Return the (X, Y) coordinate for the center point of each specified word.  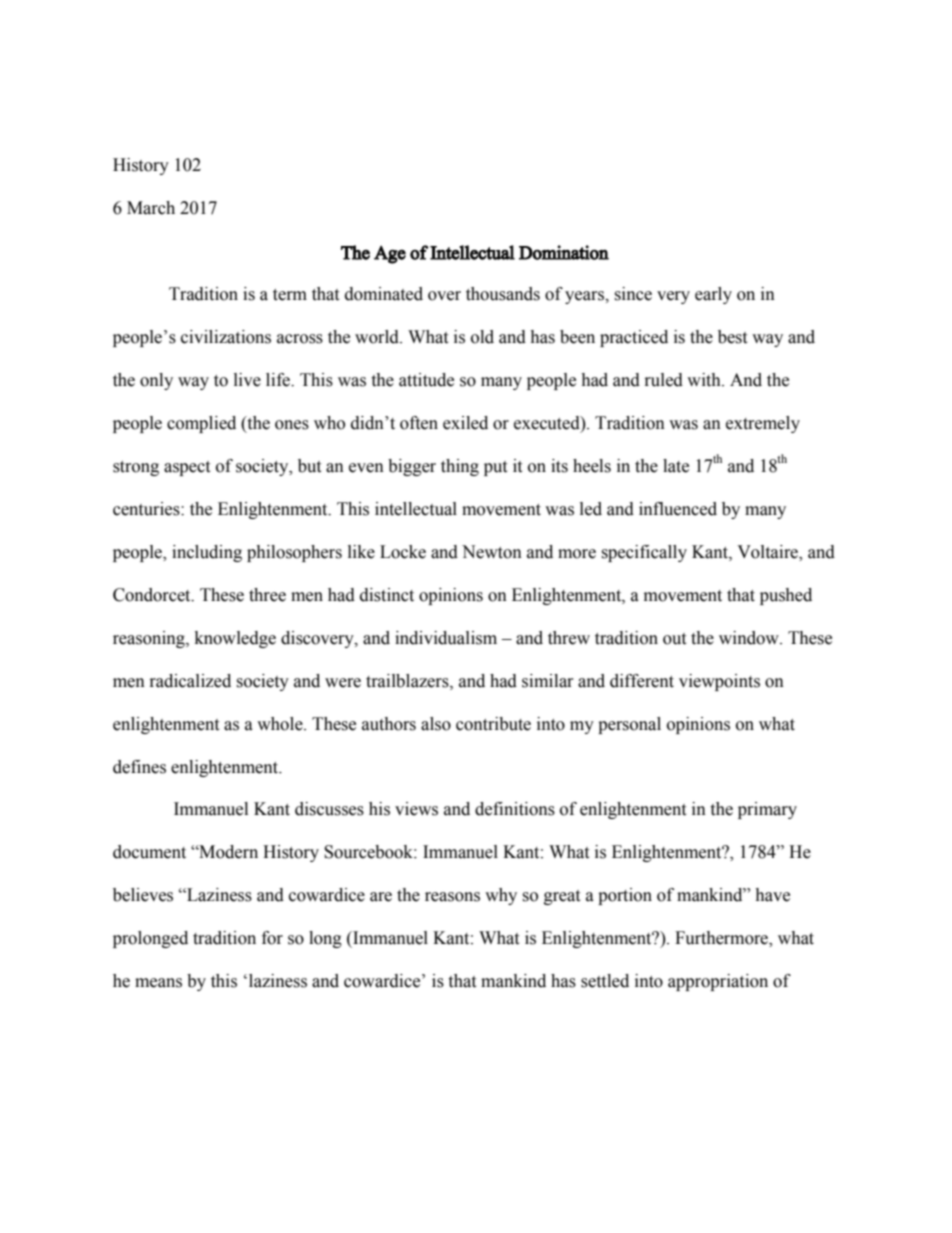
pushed (786, 596)
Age (390, 255)
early (713, 295)
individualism (446, 638)
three (267, 595)
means (158, 983)
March (151, 208)
